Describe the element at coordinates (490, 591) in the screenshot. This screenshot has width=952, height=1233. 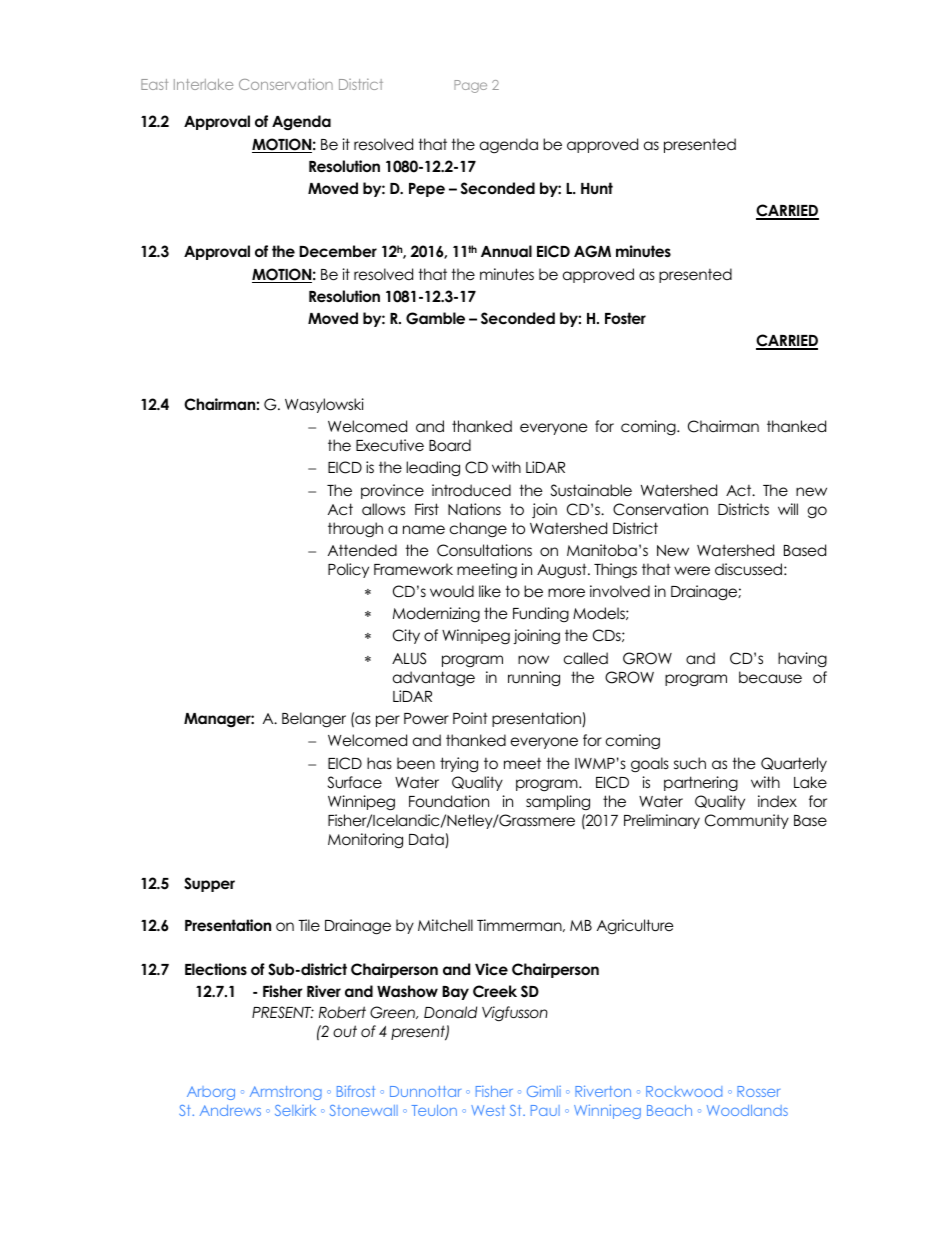
I see `like` at that location.
